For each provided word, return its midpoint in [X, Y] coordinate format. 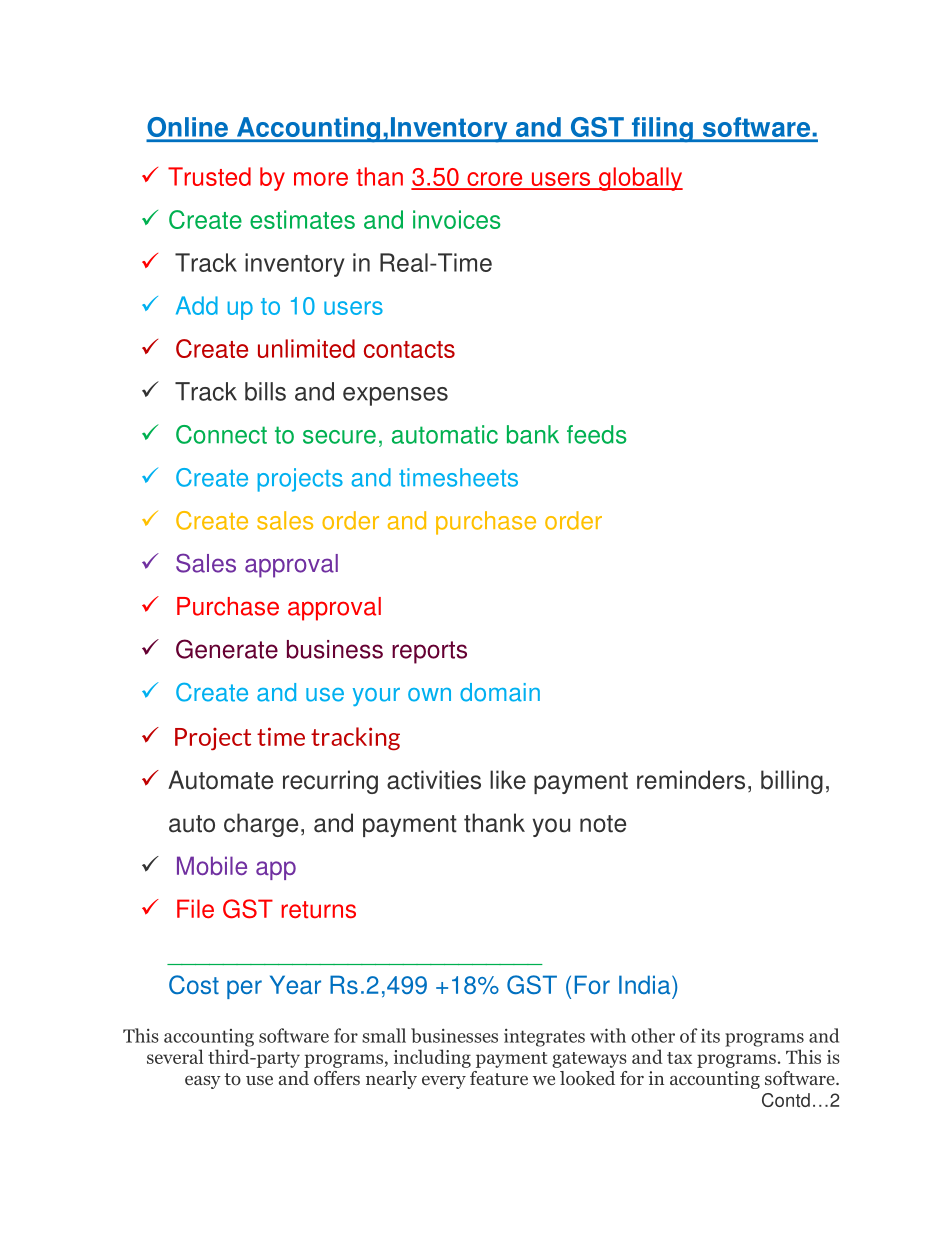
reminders [691, 780]
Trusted [209, 176]
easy [203, 1082]
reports [429, 652]
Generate [227, 649]
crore [495, 180]
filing [662, 130]
